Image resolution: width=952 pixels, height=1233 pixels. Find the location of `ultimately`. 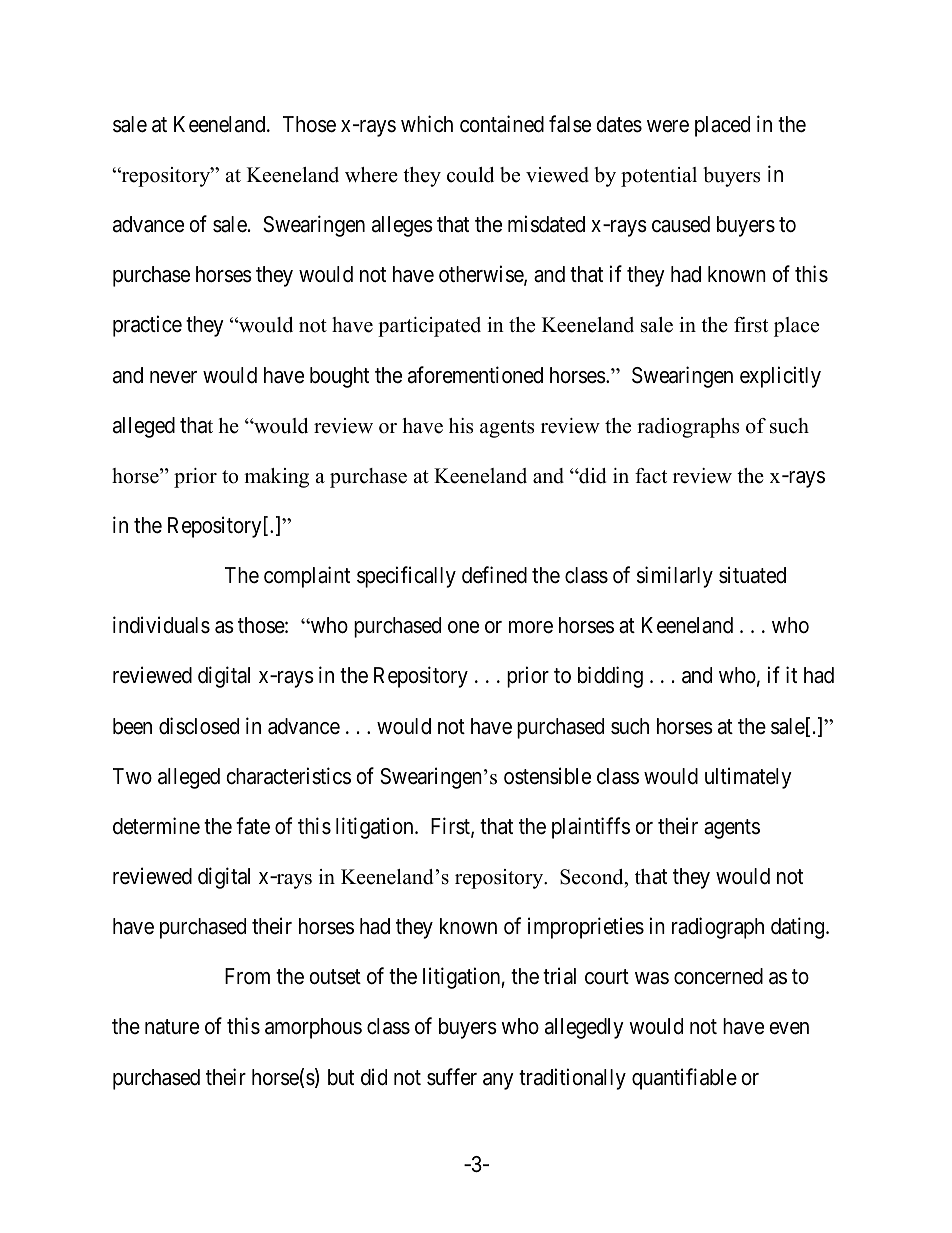

ultimately is located at coordinates (748, 778).
